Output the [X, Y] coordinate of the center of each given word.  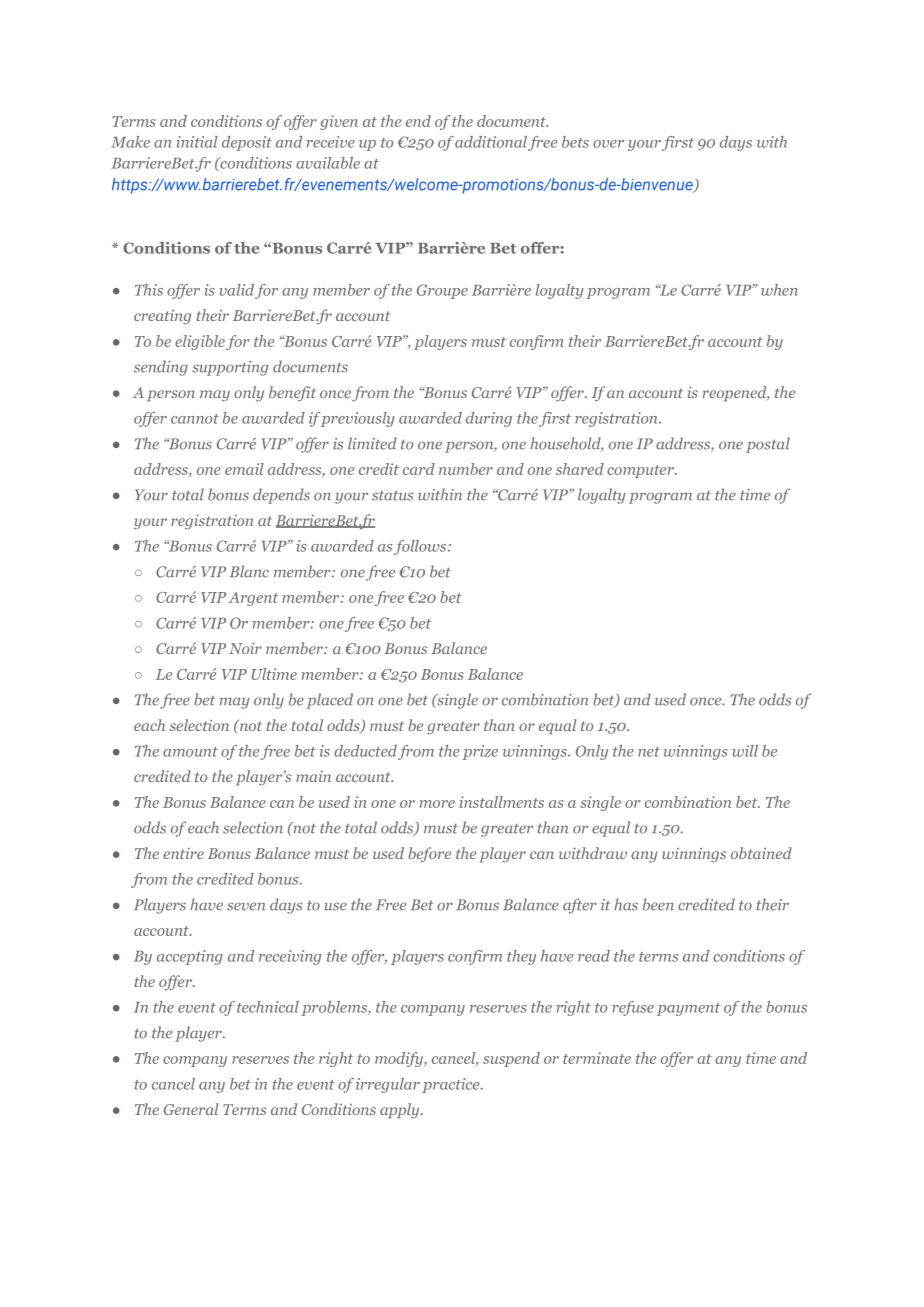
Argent [253, 599]
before [429, 854]
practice [452, 1085]
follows [421, 547]
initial [197, 142]
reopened [736, 394]
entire [183, 853]
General [191, 1109]
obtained [761, 853]
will [745, 751]
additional [491, 142]
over [608, 144]
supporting [230, 368]
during [489, 419]
